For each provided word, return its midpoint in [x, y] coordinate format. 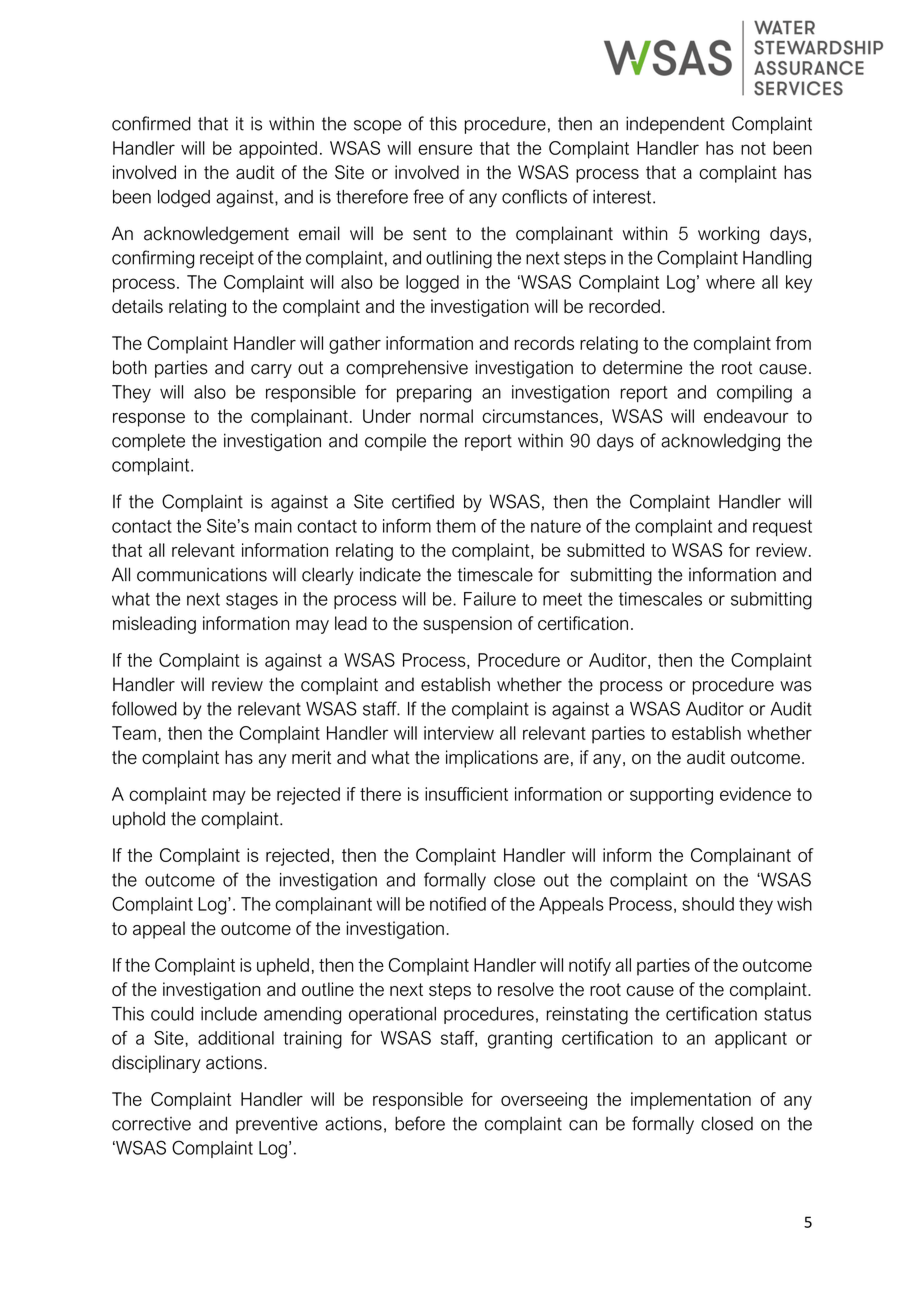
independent [675, 125]
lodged [184, 199]
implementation [691, 1101]
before [420, 1123]
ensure [445, 149]
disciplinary [156, 1064]
